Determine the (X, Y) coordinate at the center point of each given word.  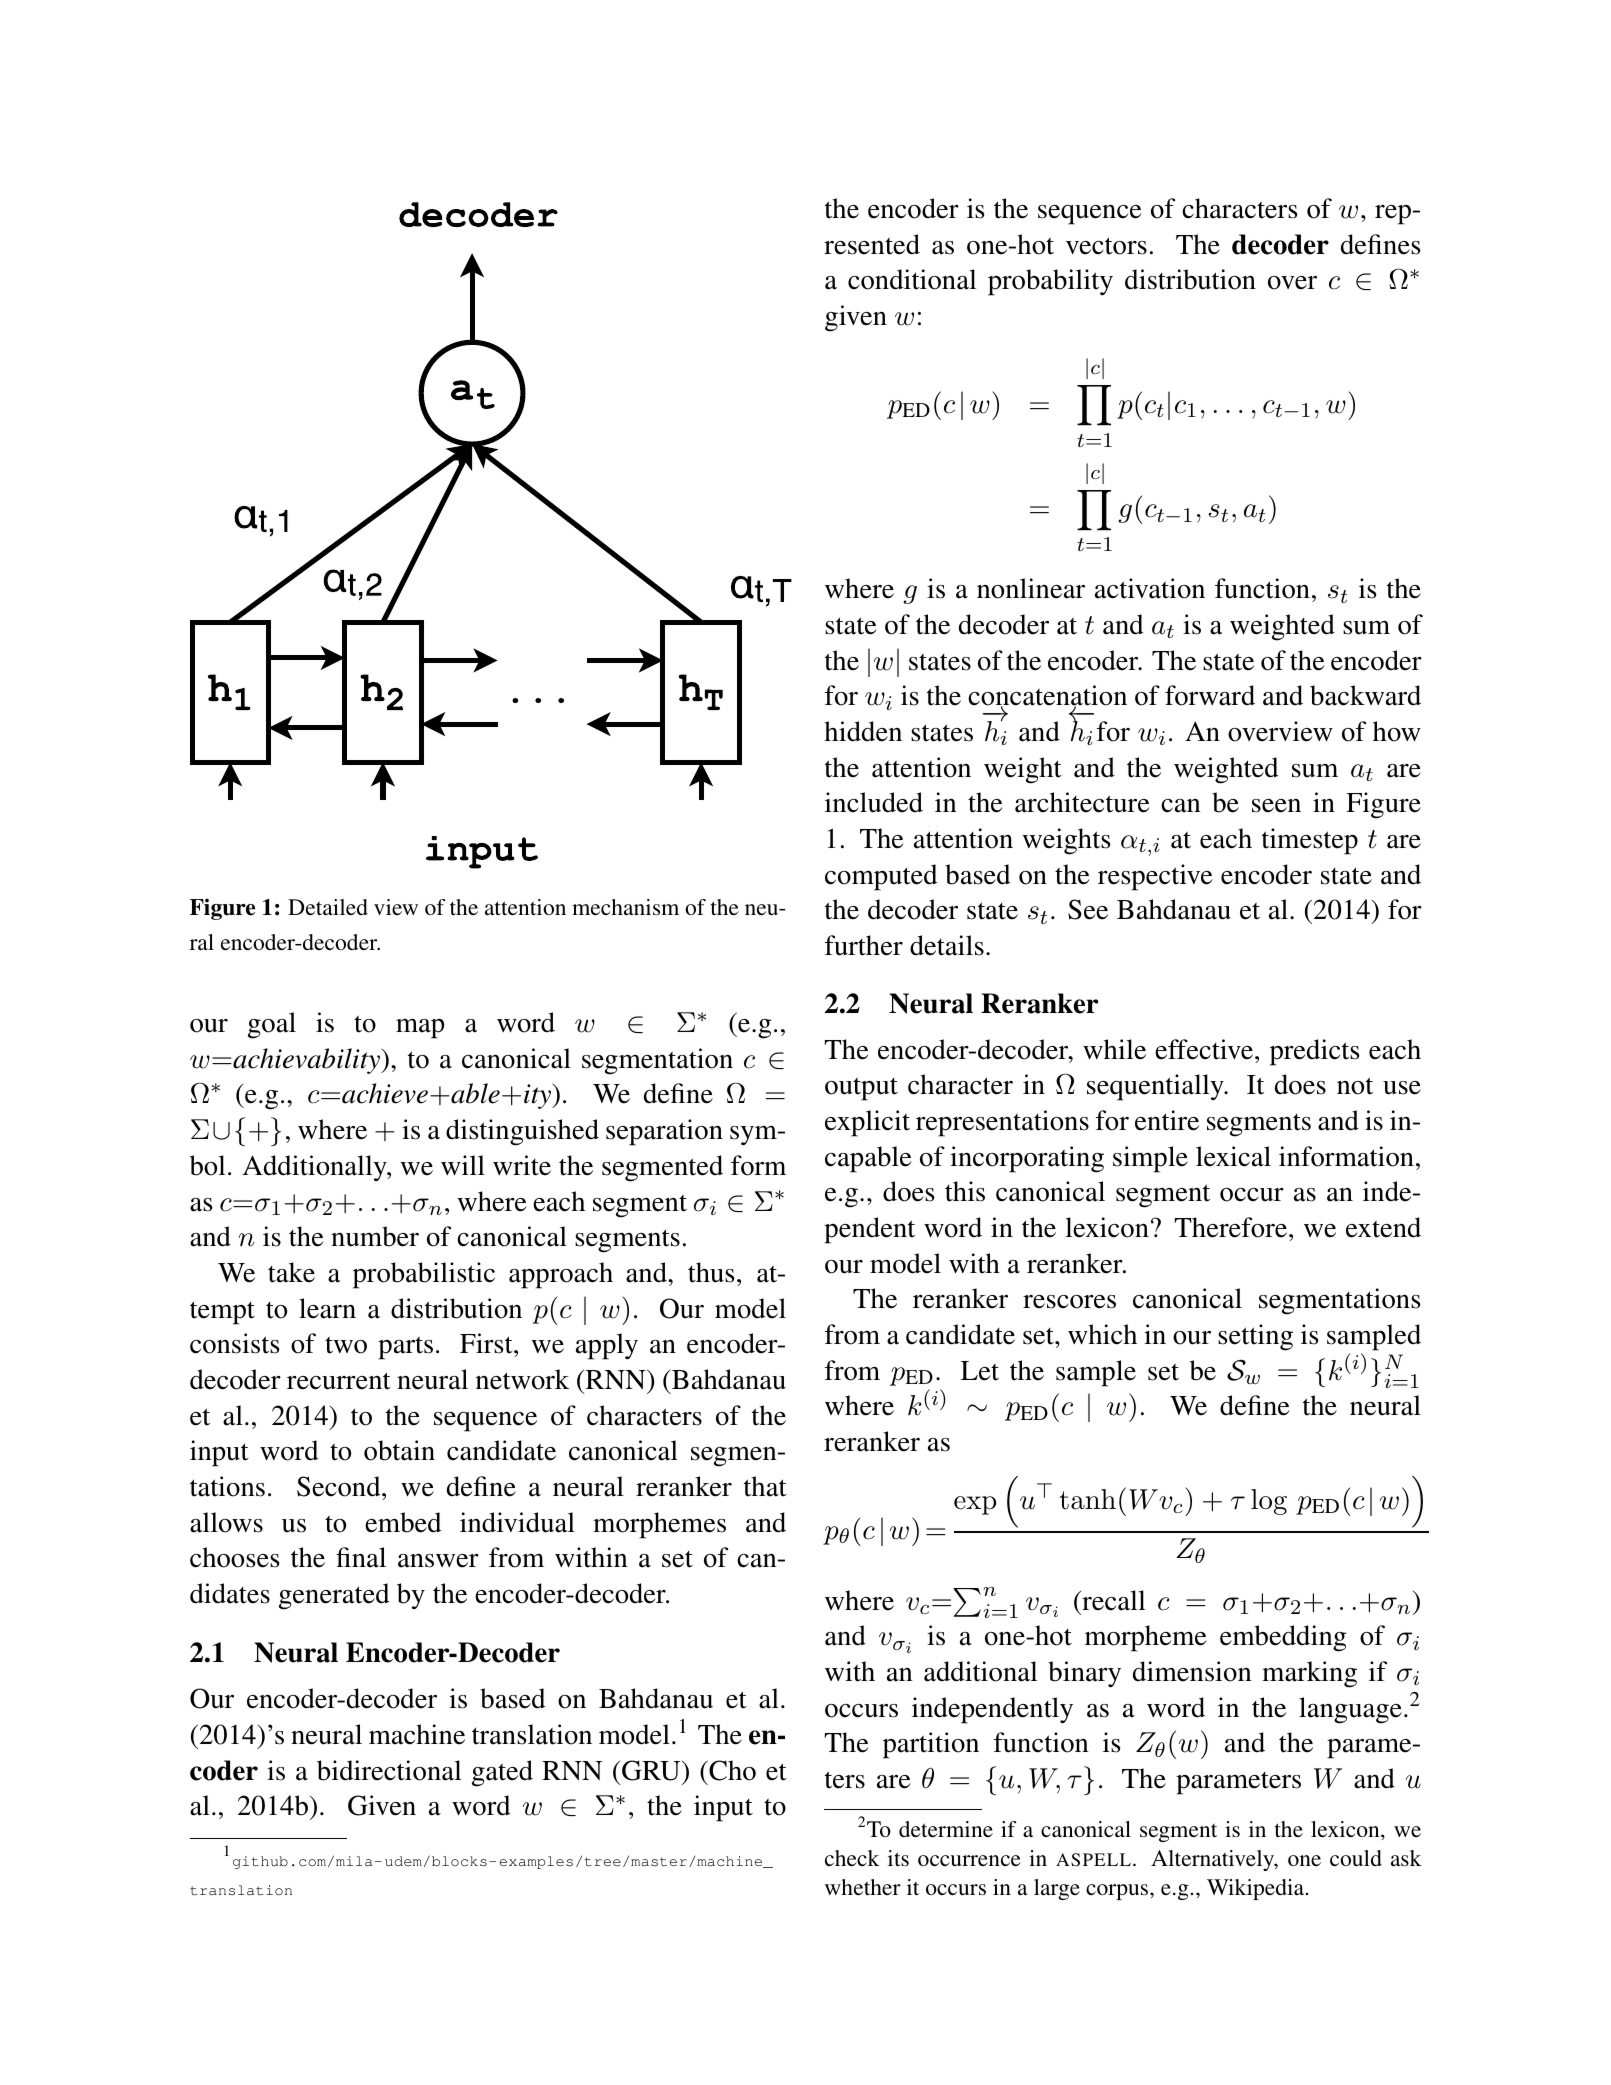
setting (1255, 1337)
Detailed (328, 907)
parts (405, 1348)
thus (711, 1272)
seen (1276, 806)
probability (1050, 282)
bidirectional (389, 1770)
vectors (1106, 246)
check (852, 1858)
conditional (912, 279)
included (874, 802)
